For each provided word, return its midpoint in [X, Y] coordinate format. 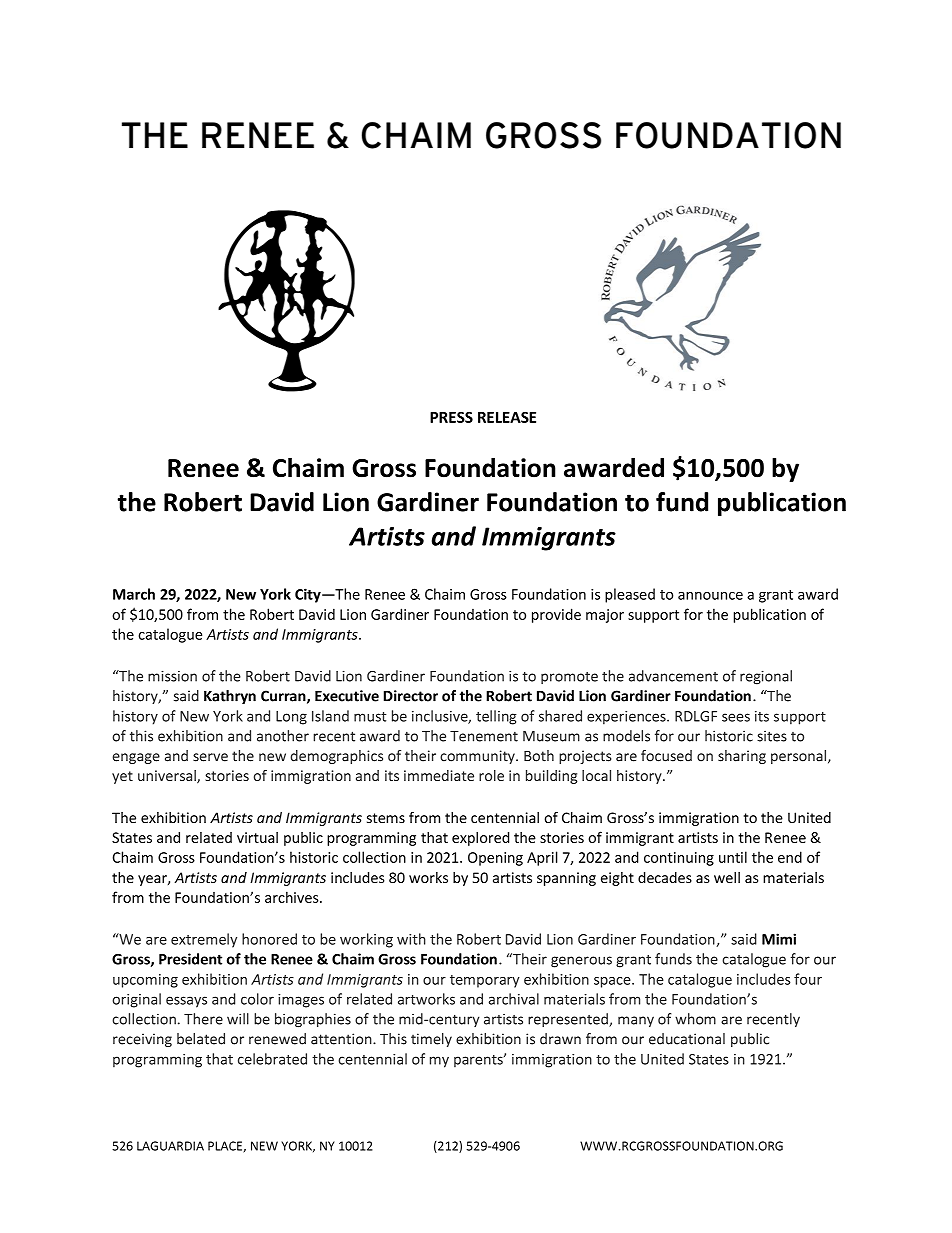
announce [710, 596]
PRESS [451, 417]
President [190, 959]
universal [168, 777]
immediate [439, 775]
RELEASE [507, 417]
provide [556, 615]
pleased [630, 595]
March [134, 594]
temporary [485, 981]
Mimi [779, 939]
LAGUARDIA [170, 1146]
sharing [742, 757]
